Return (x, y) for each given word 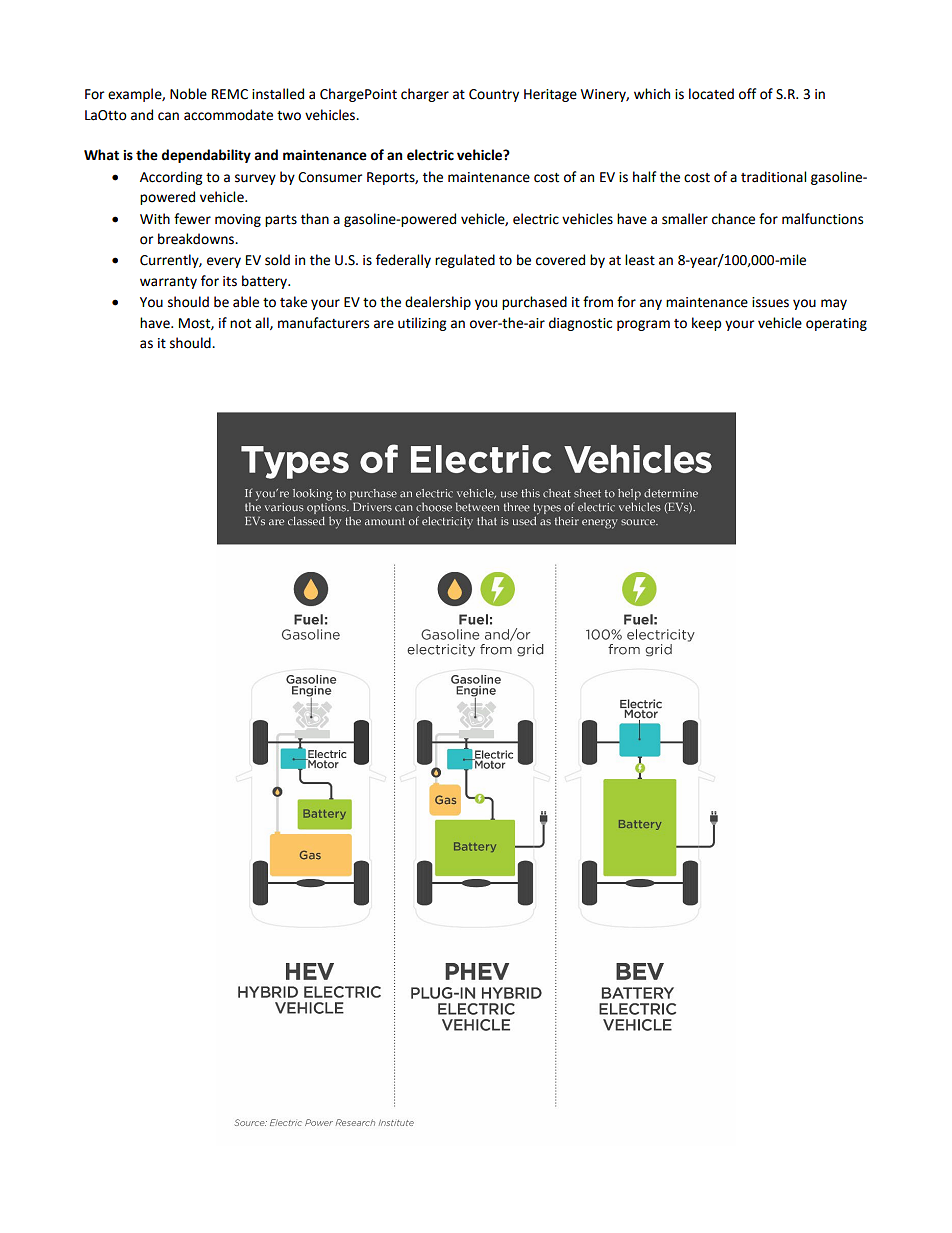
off (747, 94)
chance (733, 219)
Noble (188, 94)
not (240, 324)
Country (494, 95)
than (315, 219)
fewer (192, 219)
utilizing (422, 324)
